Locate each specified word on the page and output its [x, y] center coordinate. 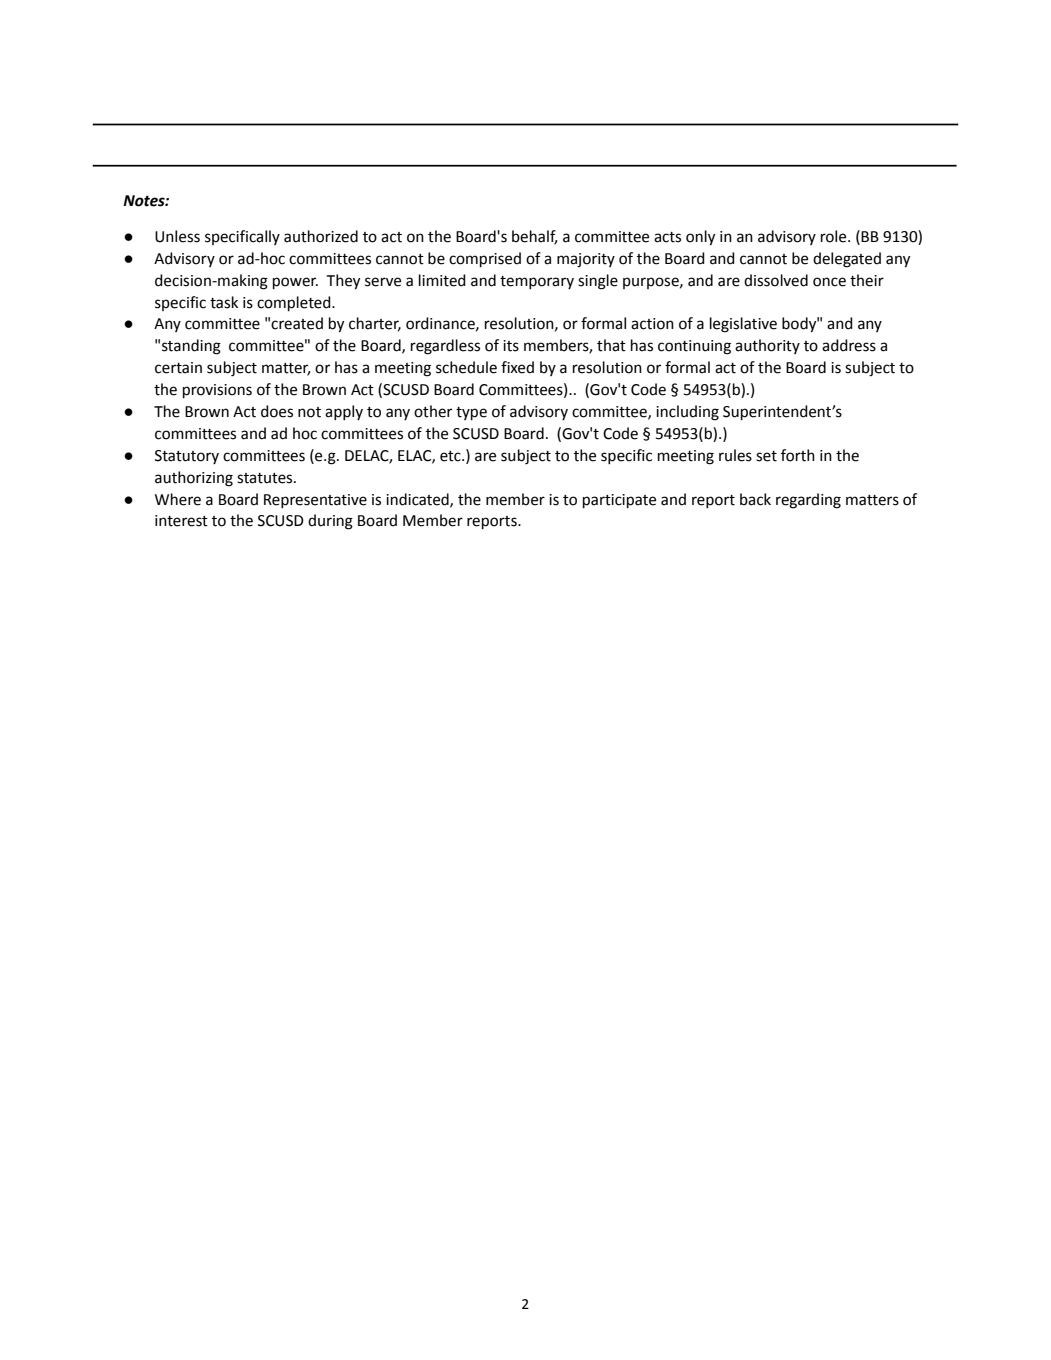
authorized [321, 236]
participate [619, 501]
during [330, 522]
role [835, 236]
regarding [808, 501]
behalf [534, 237]
